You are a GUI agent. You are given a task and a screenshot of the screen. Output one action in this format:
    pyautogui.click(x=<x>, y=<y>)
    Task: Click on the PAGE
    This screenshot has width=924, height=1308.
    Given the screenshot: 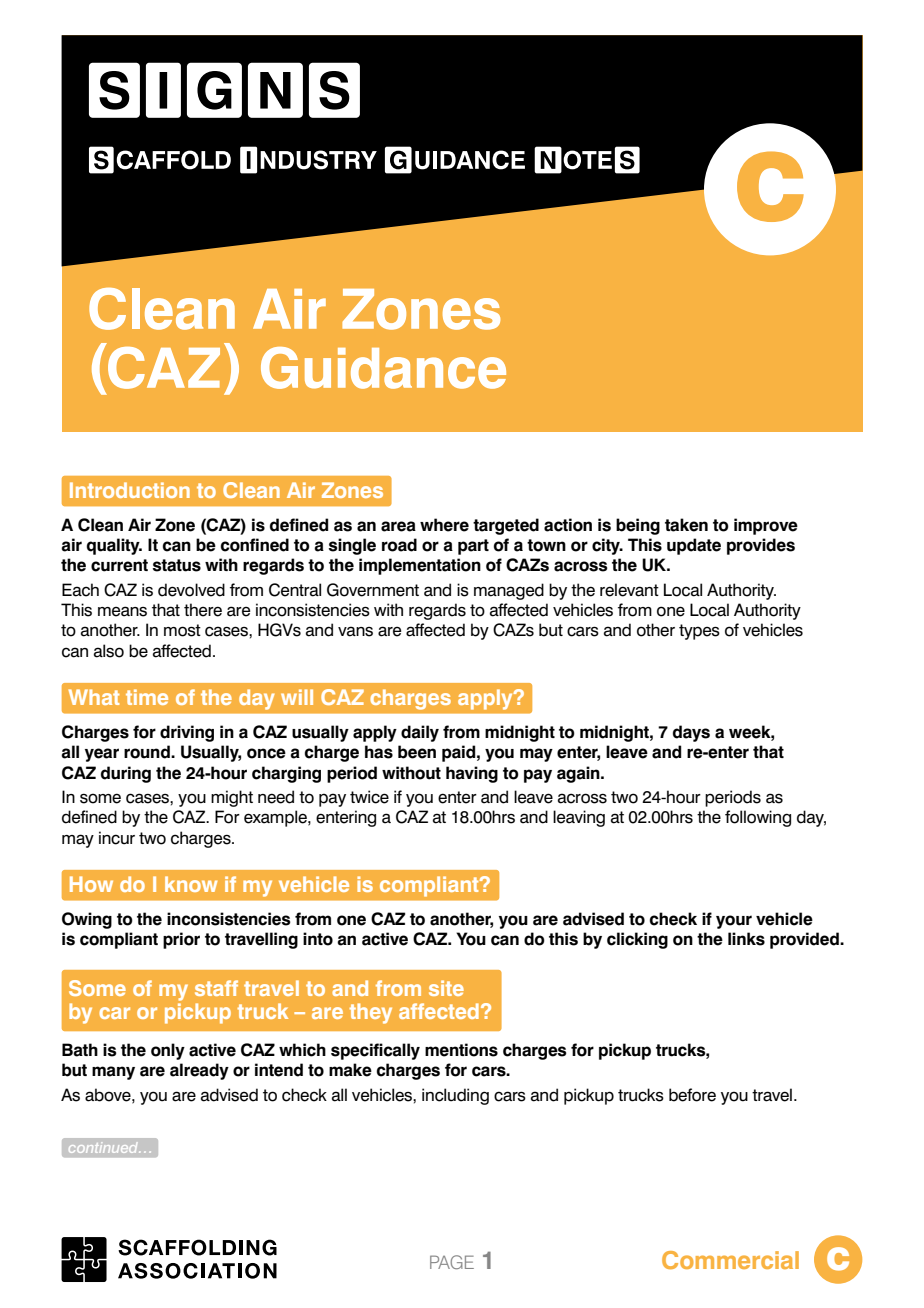 What is the action you would take?
    pyautogui.click(x=452, y=1262)
